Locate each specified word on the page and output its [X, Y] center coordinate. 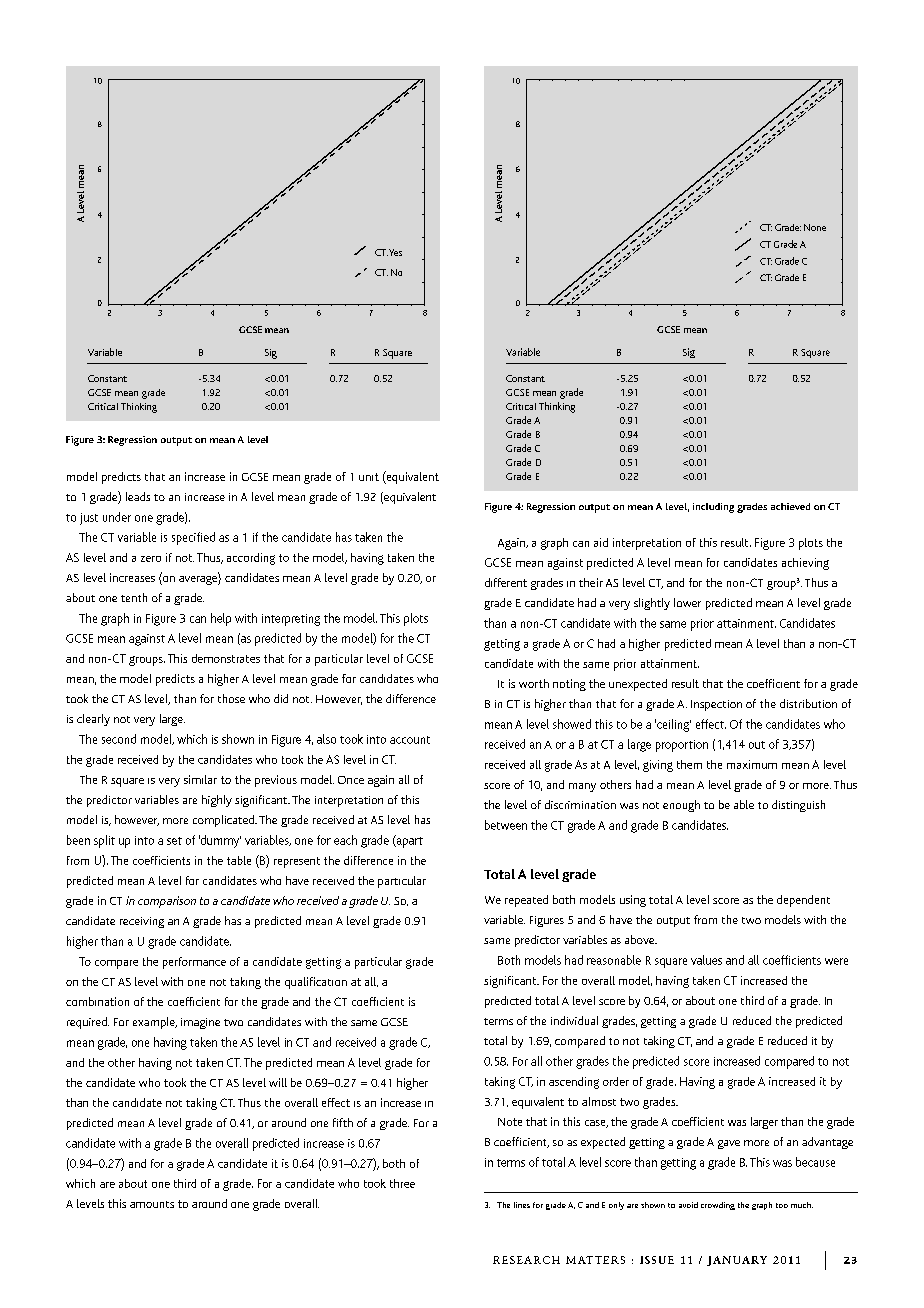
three [402, 1183]
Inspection [716, 705]
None [815, 227]
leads [138, 496]
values [706, 960]
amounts [152, 1204]
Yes [395, 252]
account [410, 740]
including [713, 508]
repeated [526, 901]
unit [369, 477]
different [506, 582]
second [119, 739]
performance [194, 963]
